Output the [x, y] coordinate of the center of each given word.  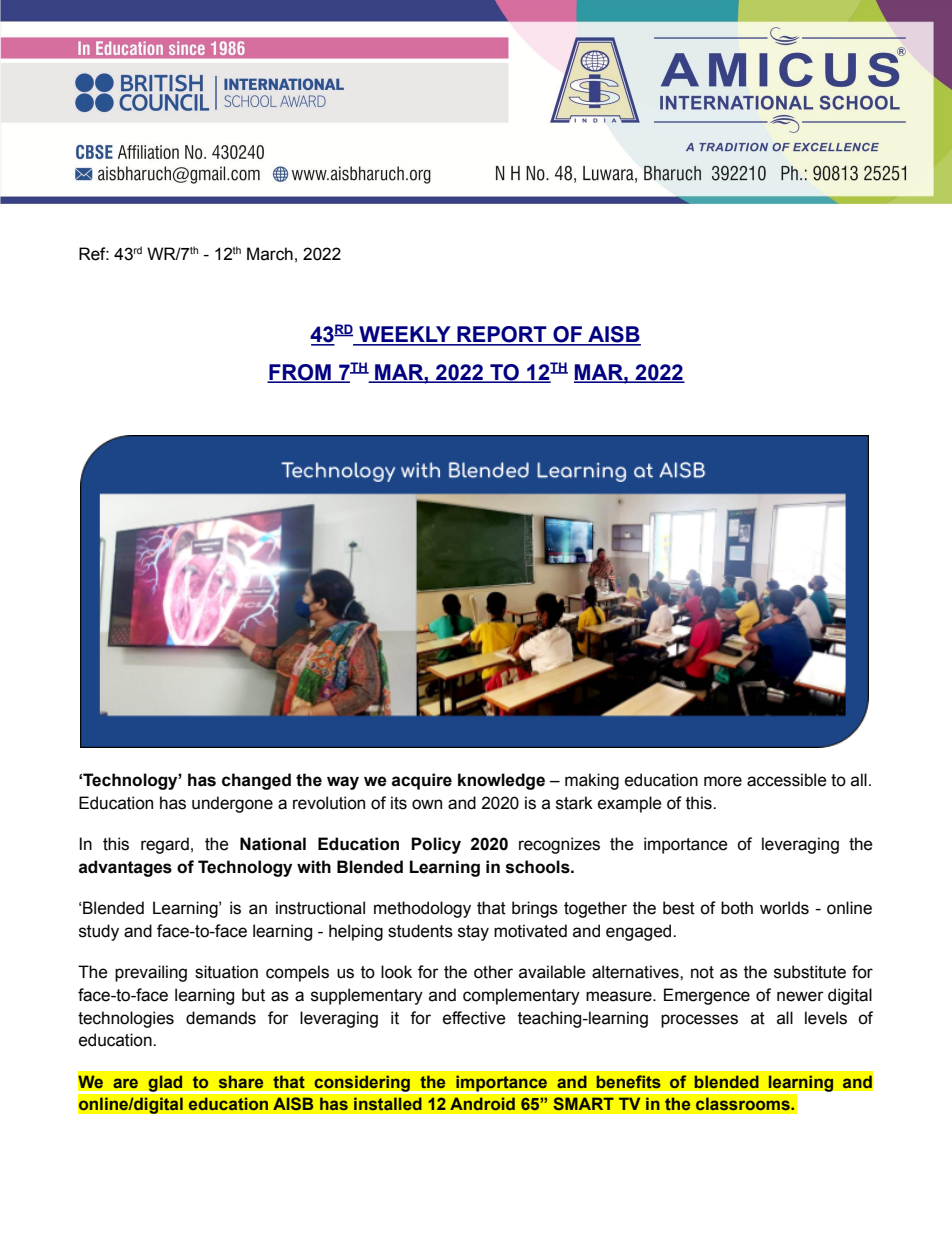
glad [165, 1084]
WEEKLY [405, 335]
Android [482, 1104]
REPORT [502, 335]
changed [256, 781]
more [723, 781]
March [270, 254]
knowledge [501, 781]
